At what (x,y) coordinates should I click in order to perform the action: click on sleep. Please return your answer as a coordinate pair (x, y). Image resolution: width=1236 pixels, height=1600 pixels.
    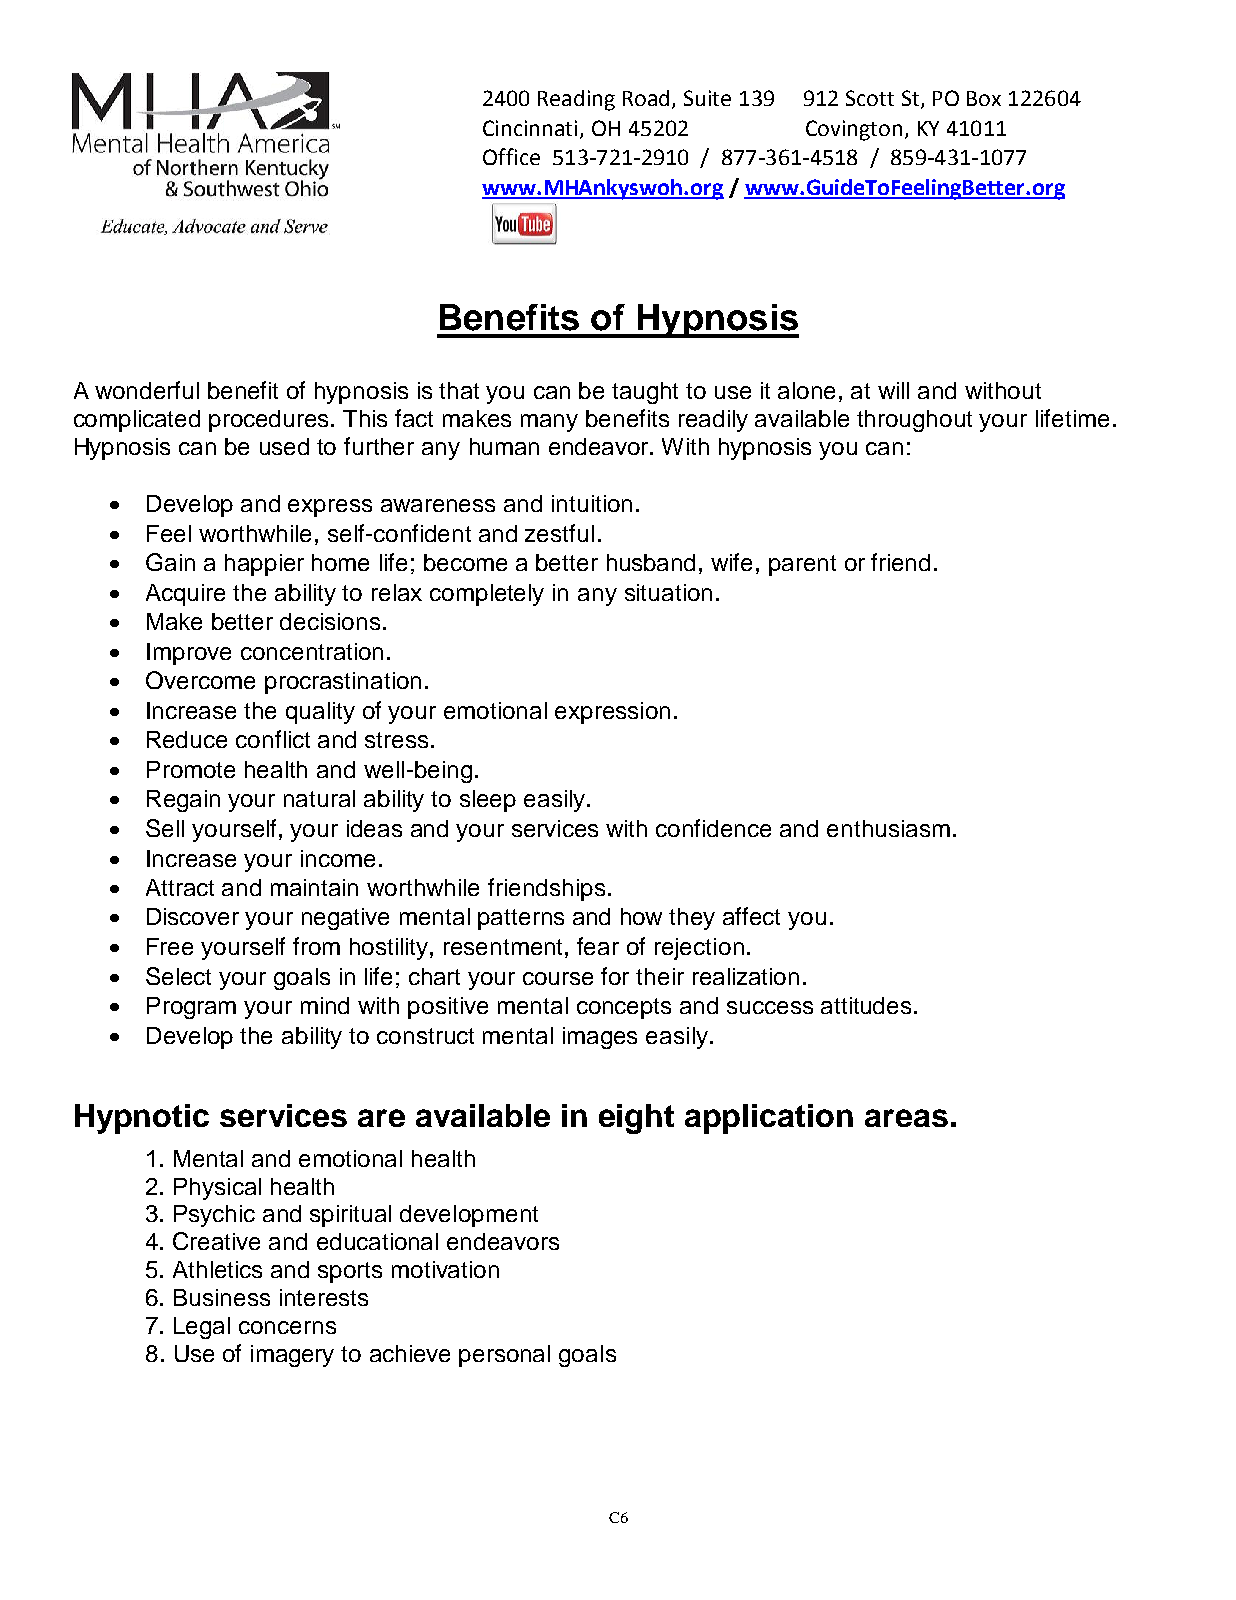
    Looking at the image, I should click on (488, 801).
